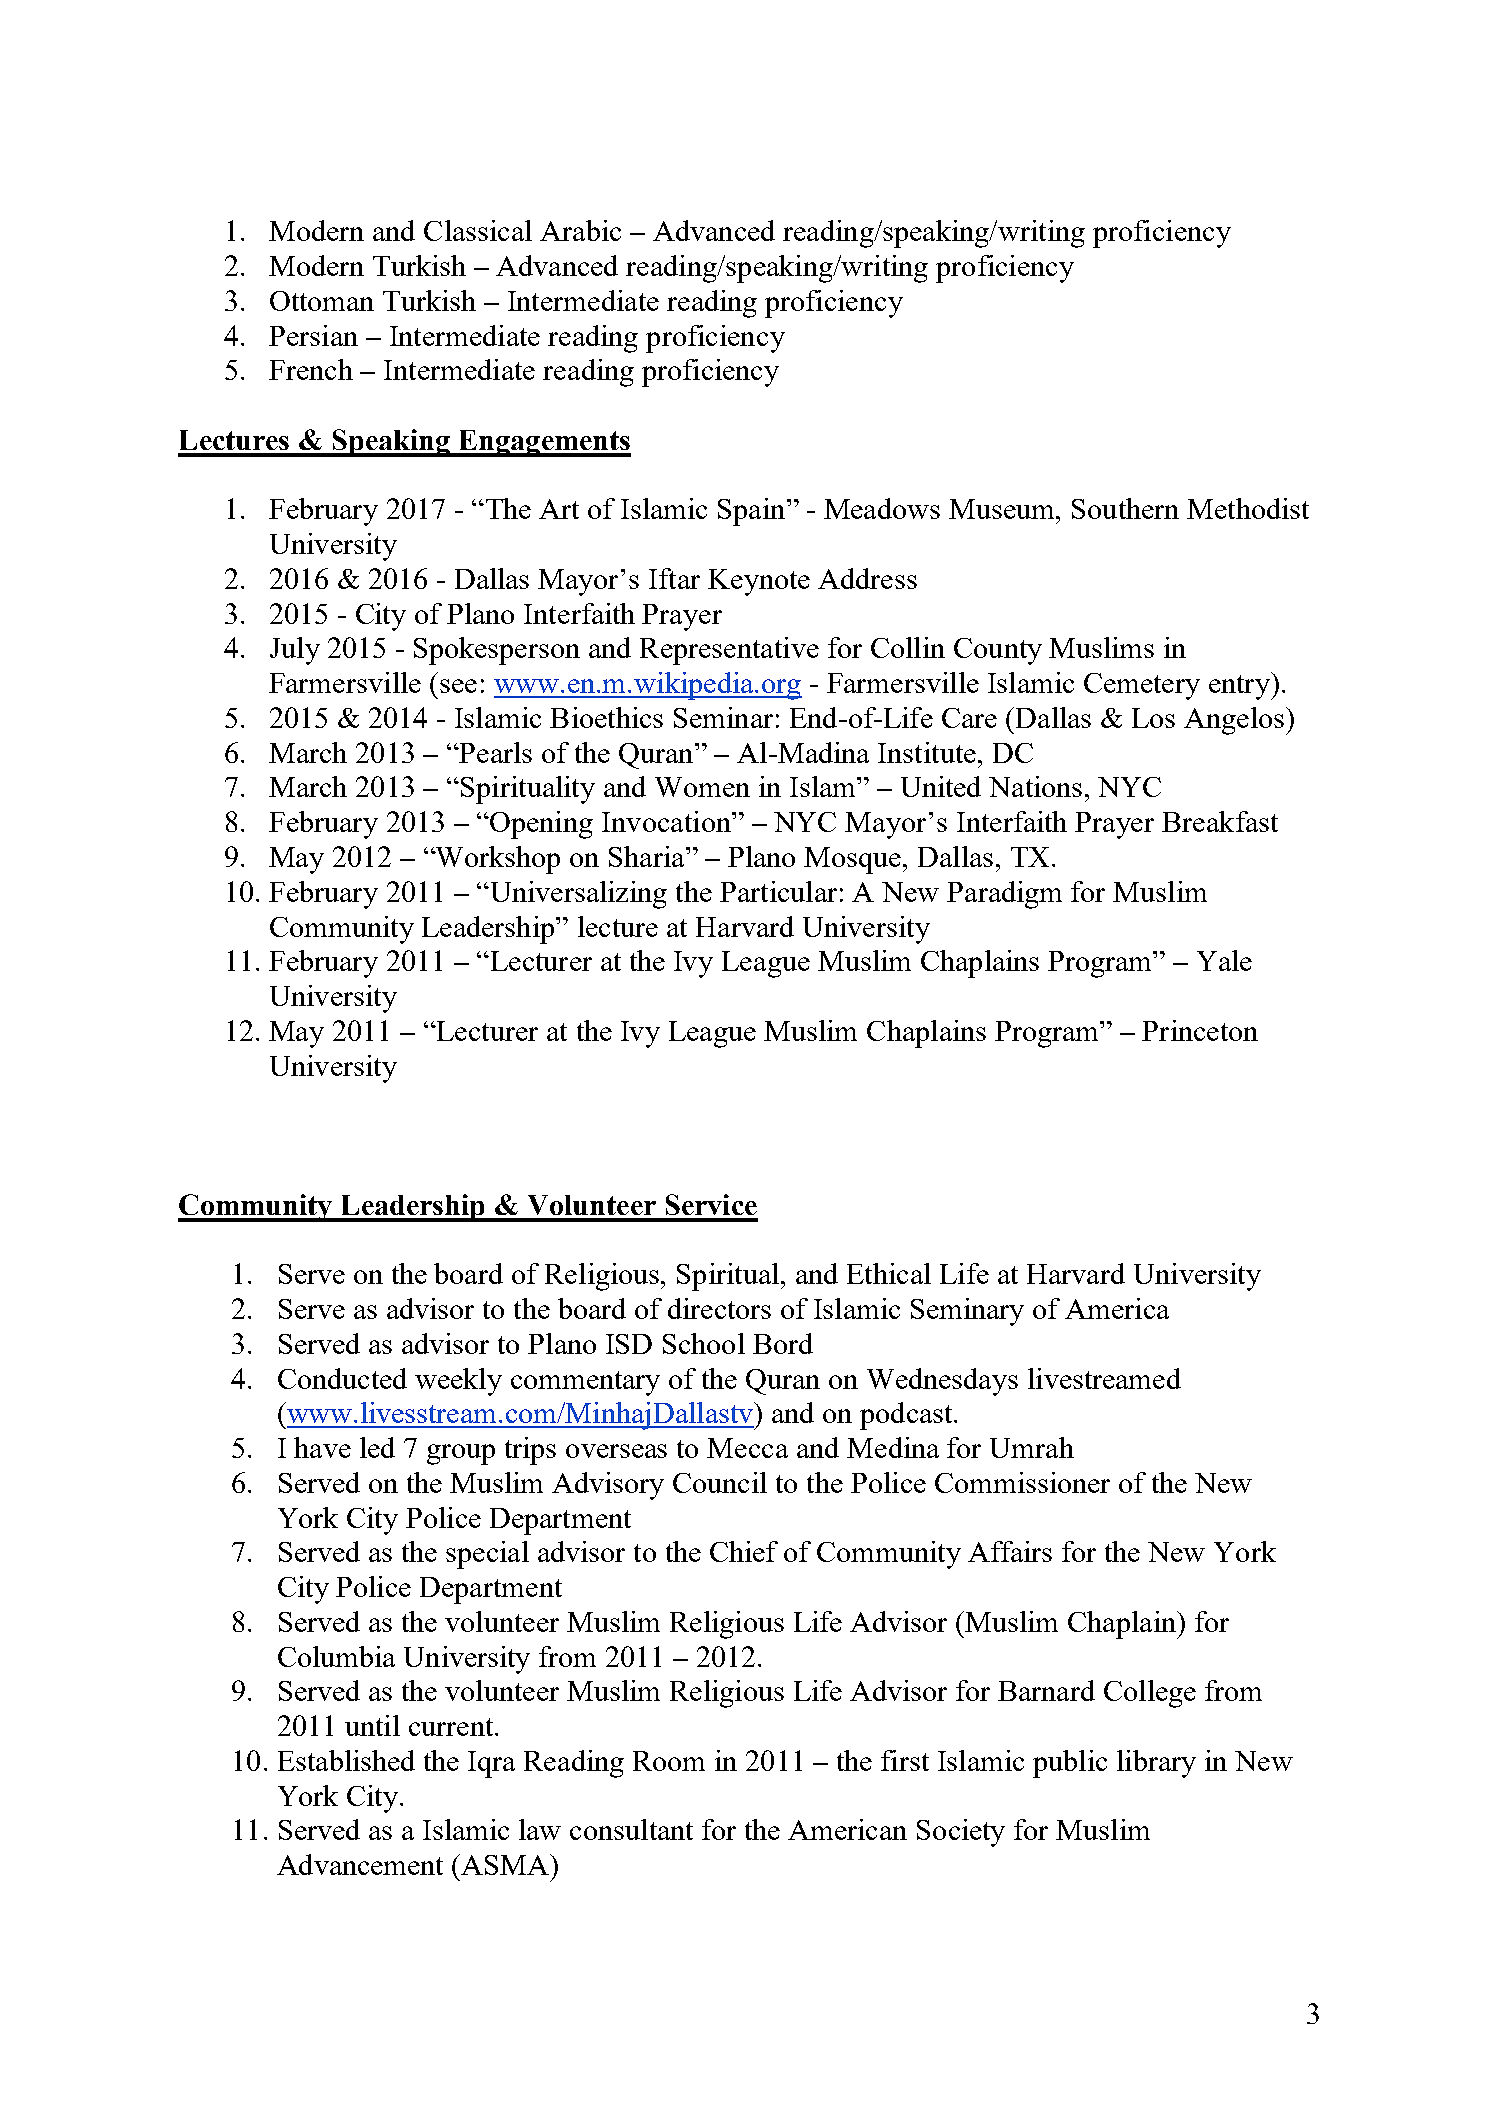  What do you see at coordinates (778, 891) in the screenshot?
I see `Particular` at bounding box center [778, 891].
